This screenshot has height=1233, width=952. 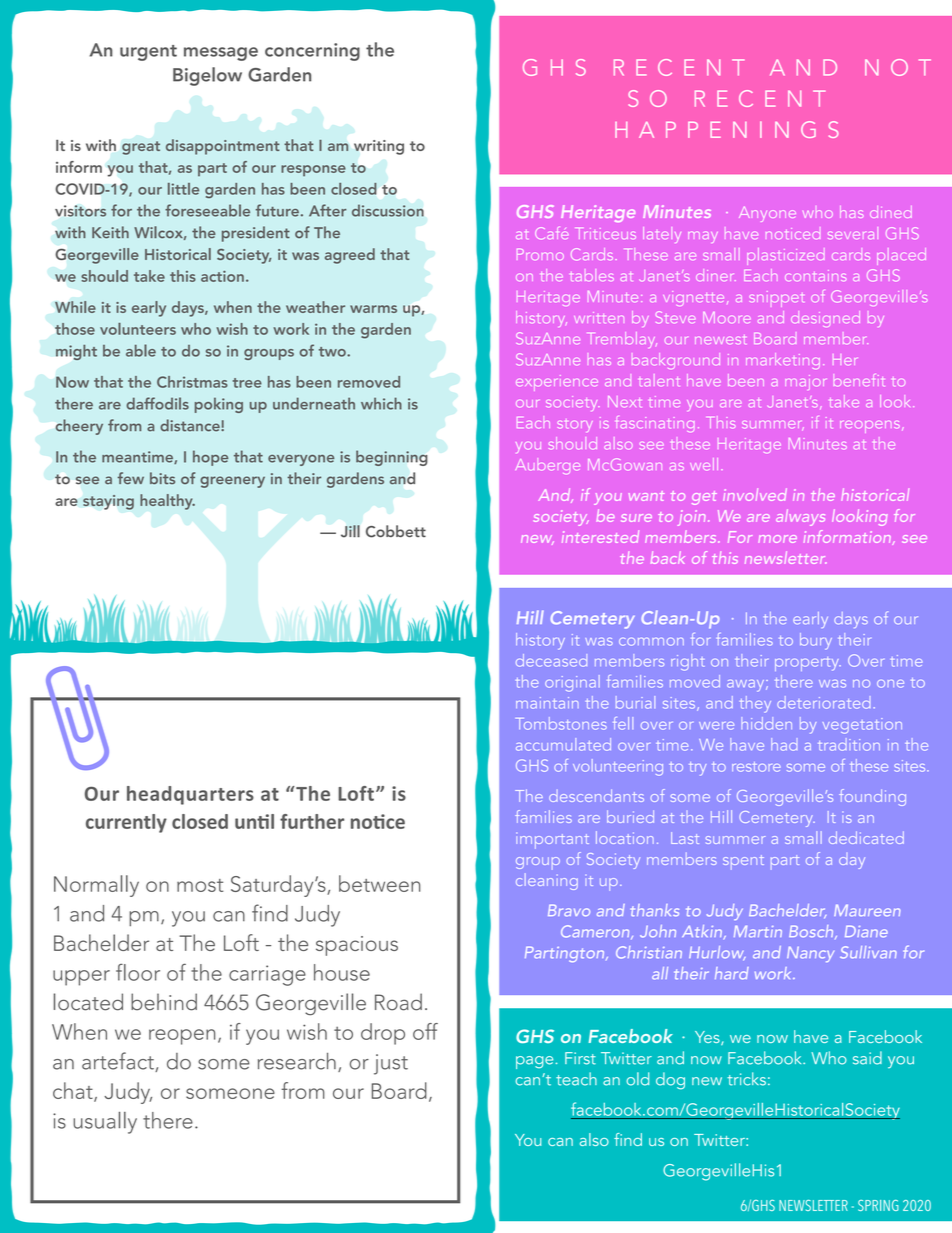 What do you see at coordinates (727, 129) in the screenshot?
I see `HAPPENINGS` at bounding box center [727, 129].
